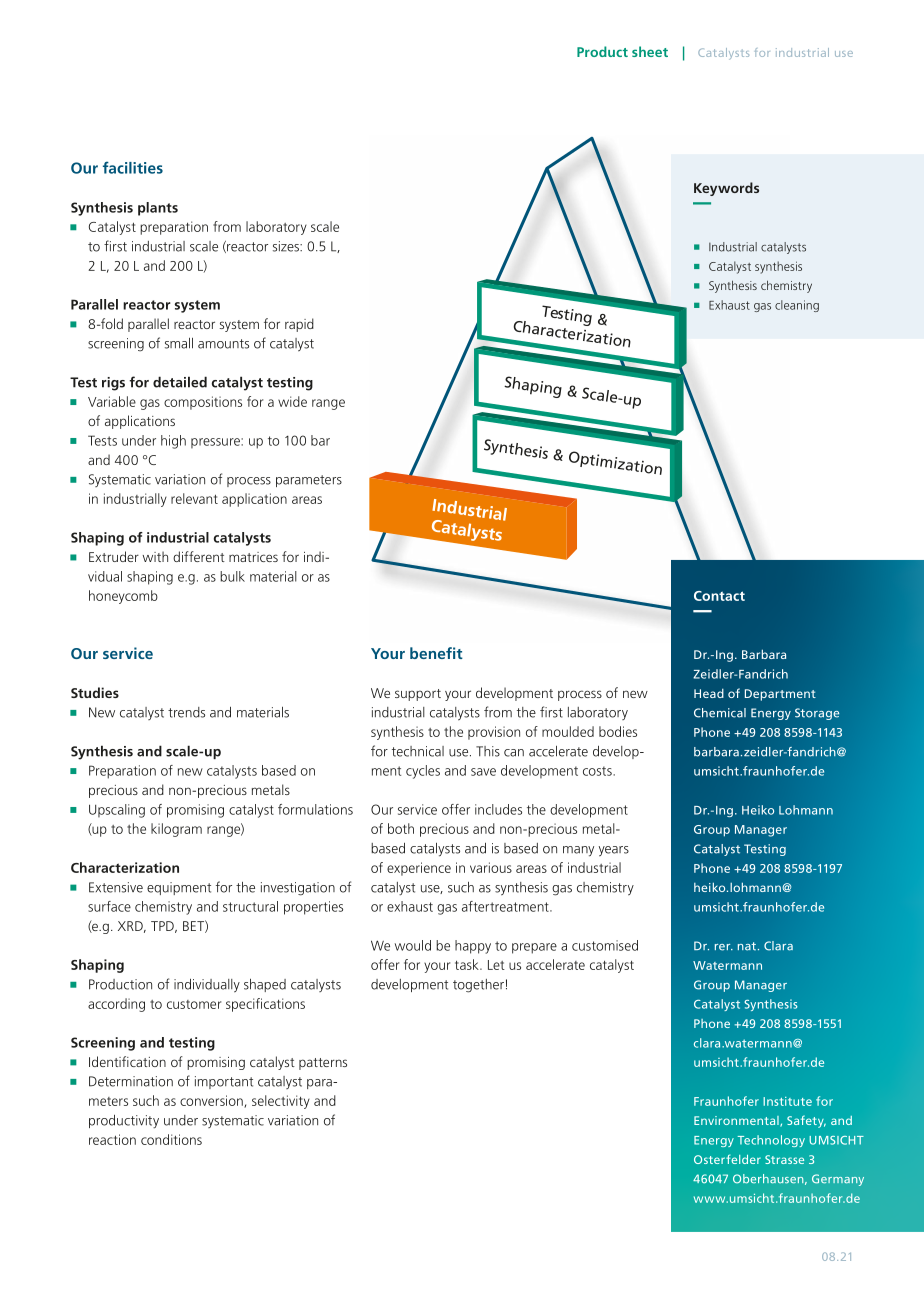 This screenshot has height=1308, width=924. What do you see at coordinates (491, 867) in the screenshot?
I see `various` at bounding box center [491, 867].
